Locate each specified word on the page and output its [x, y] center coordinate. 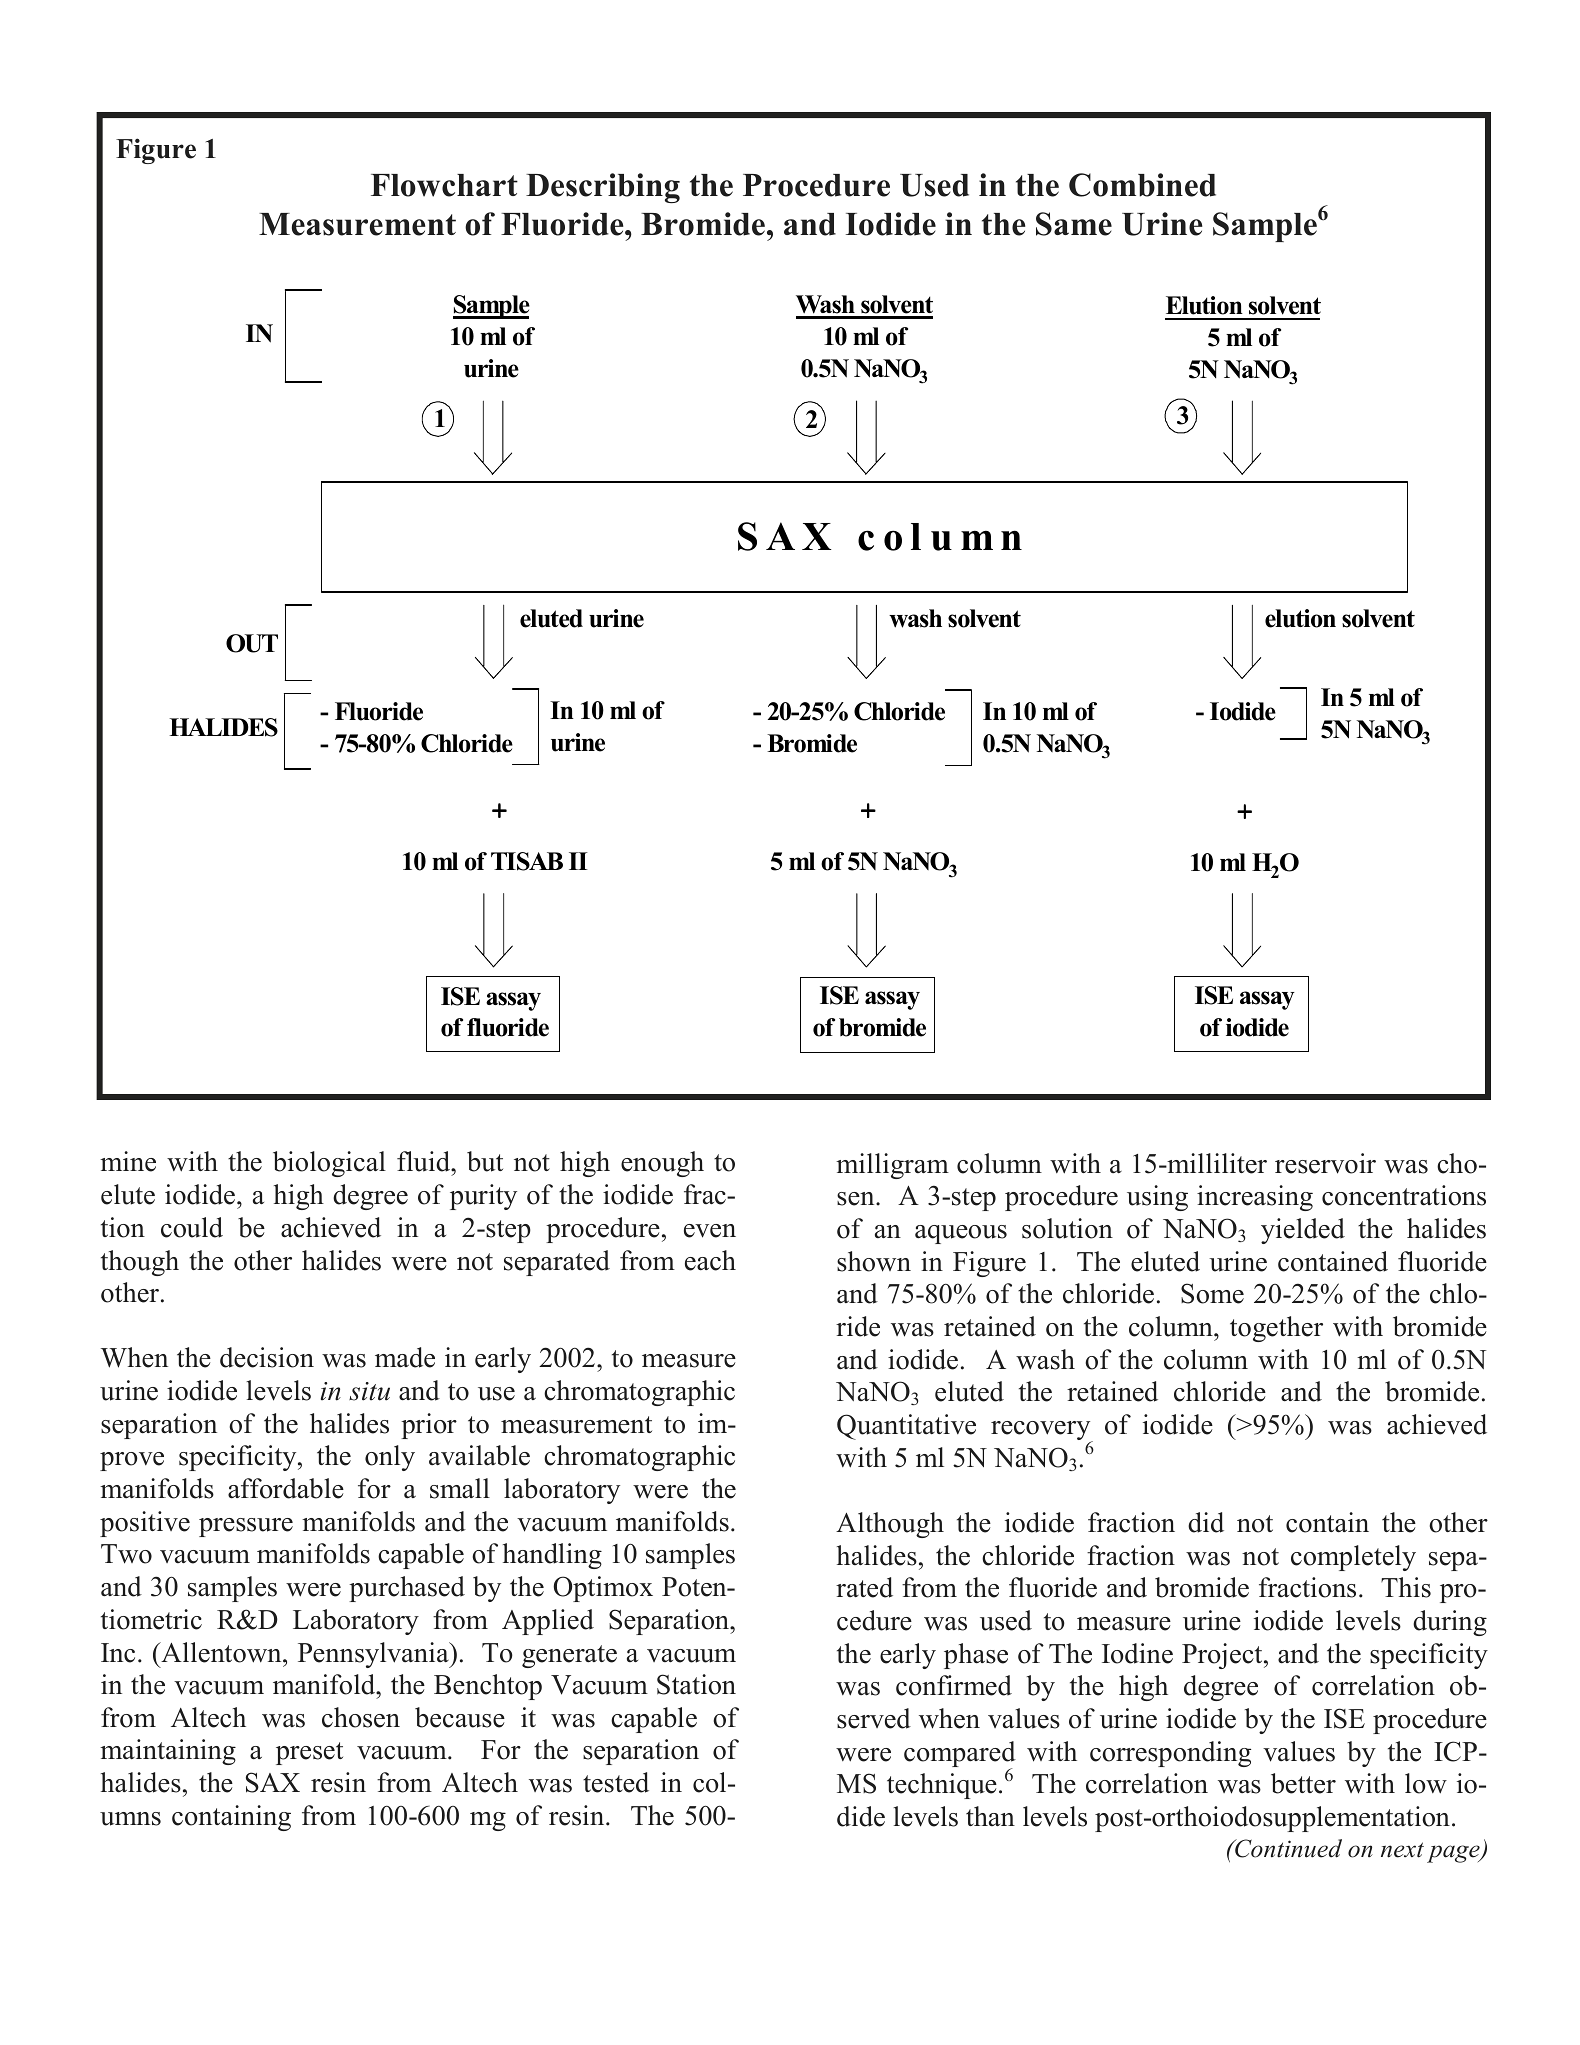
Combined [1142, 185]
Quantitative [906, 1427]
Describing [603, 188]
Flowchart [444, 185]
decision [267, 1357]
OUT [252, 643]
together [1276, 1329]
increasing [1255, 1198]
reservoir [1325, 1163]
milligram [892, 1166]
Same [1074, 224]
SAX [273, 1782]
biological [329, 1164]
